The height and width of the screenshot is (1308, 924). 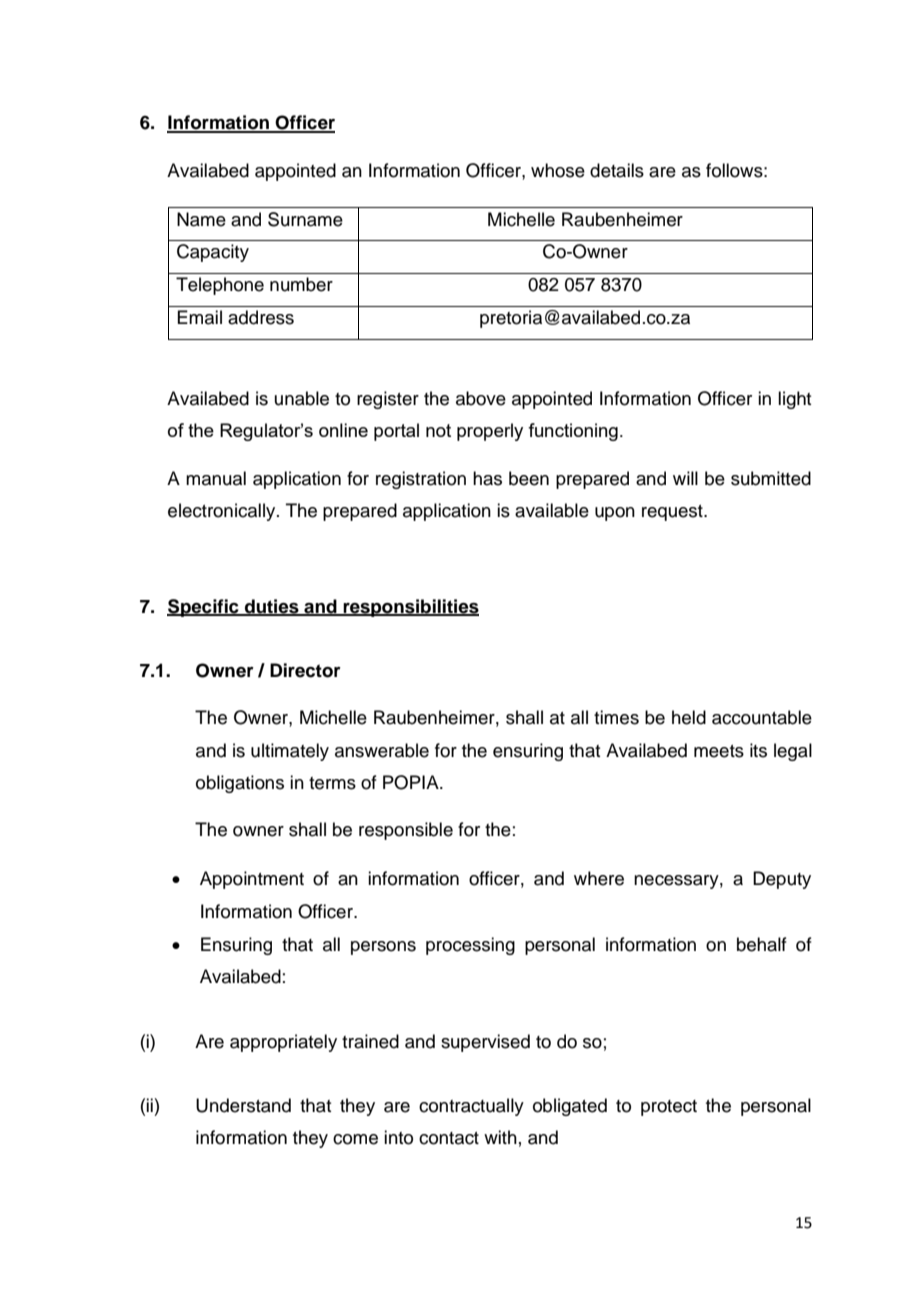 I want to click on Understand, so click(x=243, y=1105).
